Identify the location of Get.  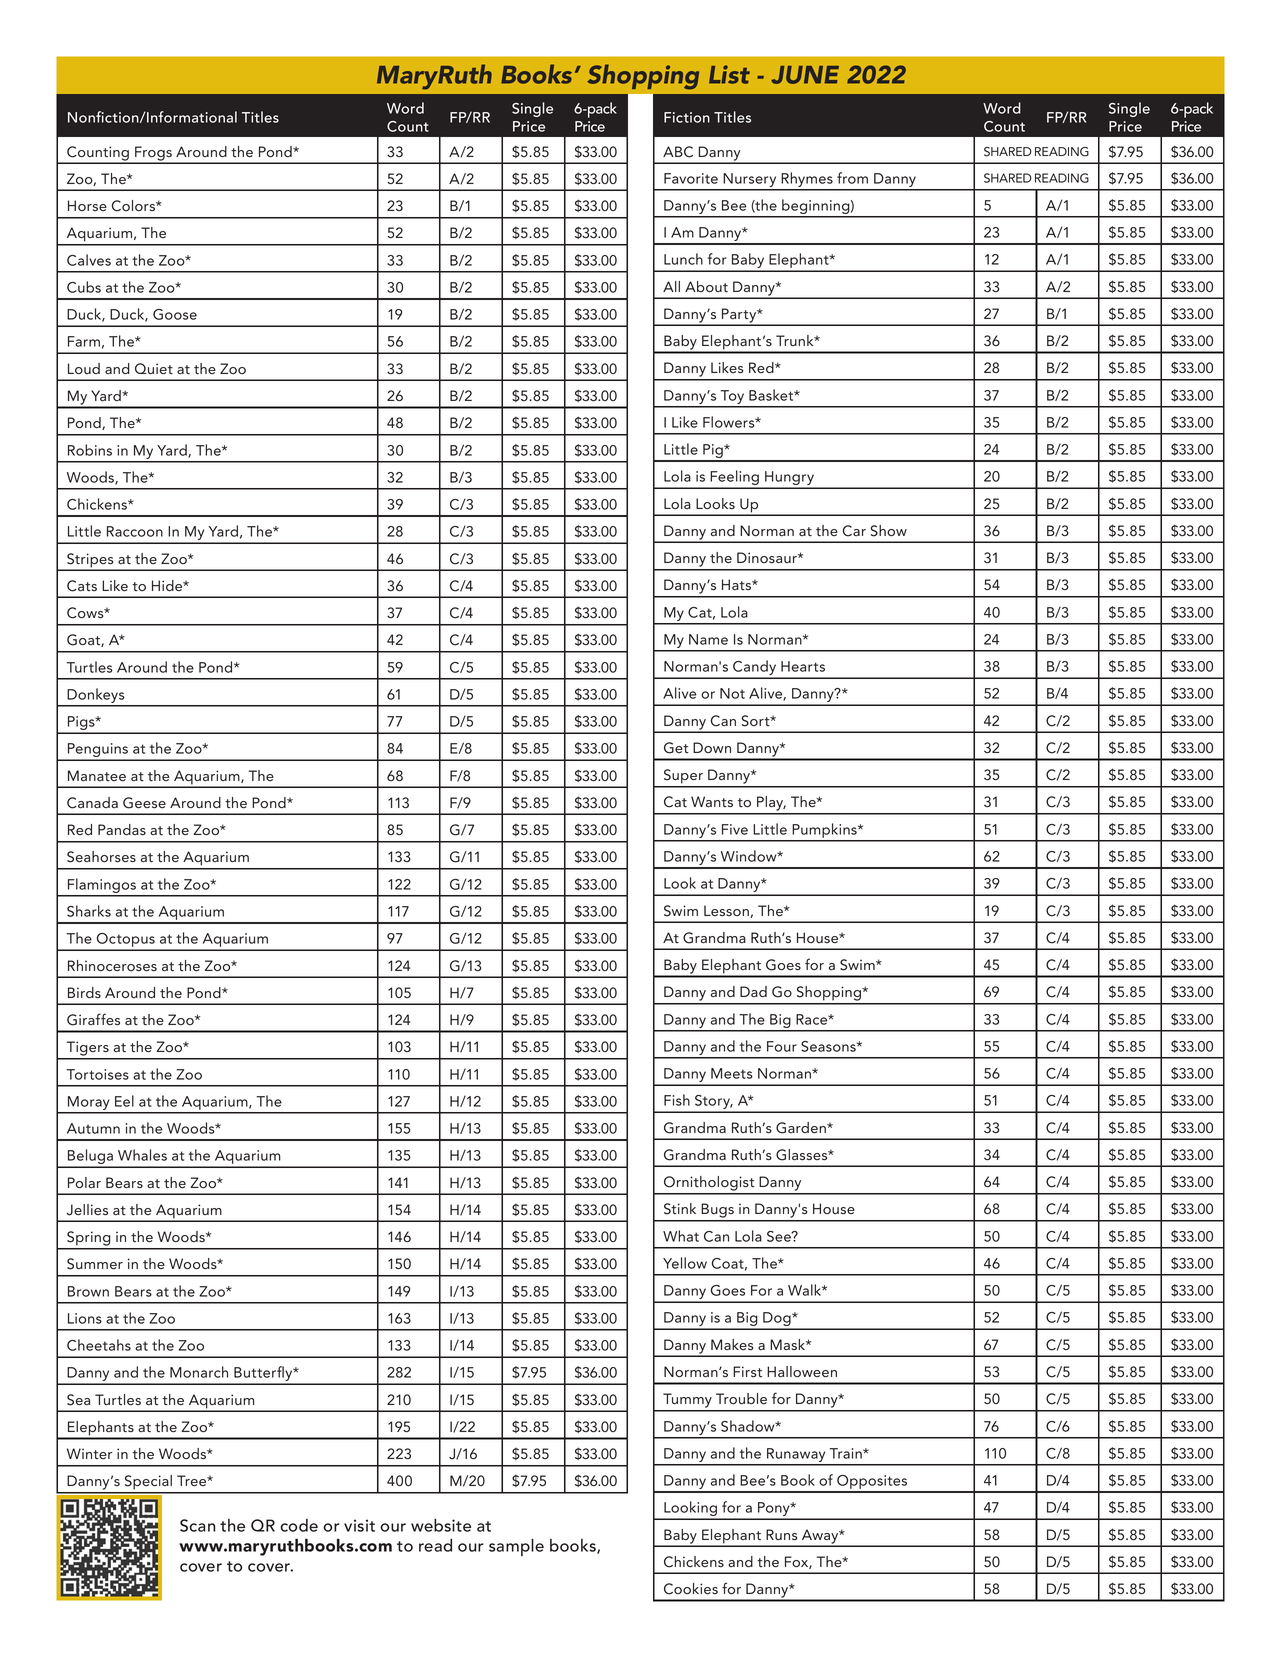
(676, 748).
